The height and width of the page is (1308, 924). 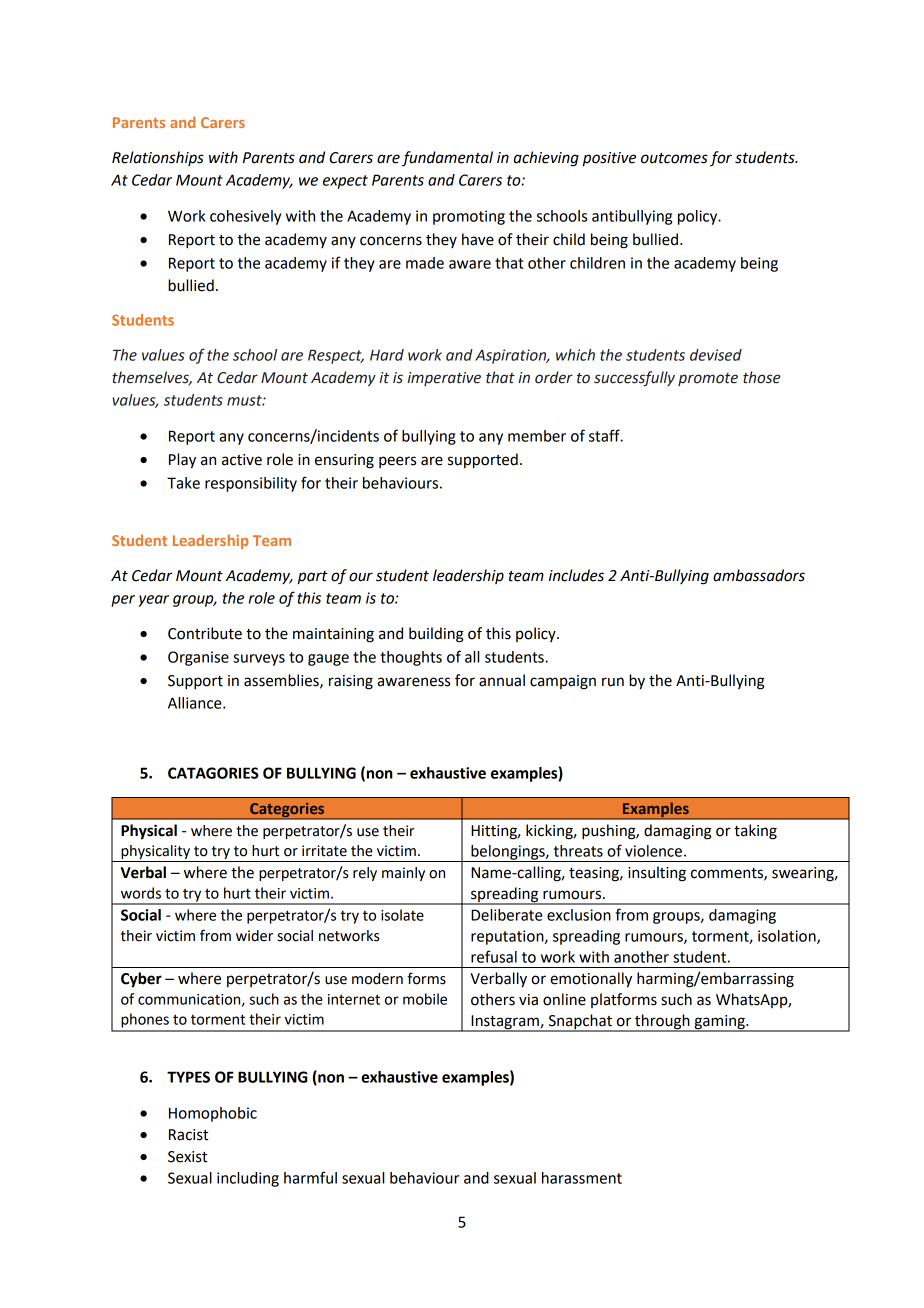 What do you see at coordinates (759, 575) in the page?
I see `ambassadors` at bounding box center [759, 575].
